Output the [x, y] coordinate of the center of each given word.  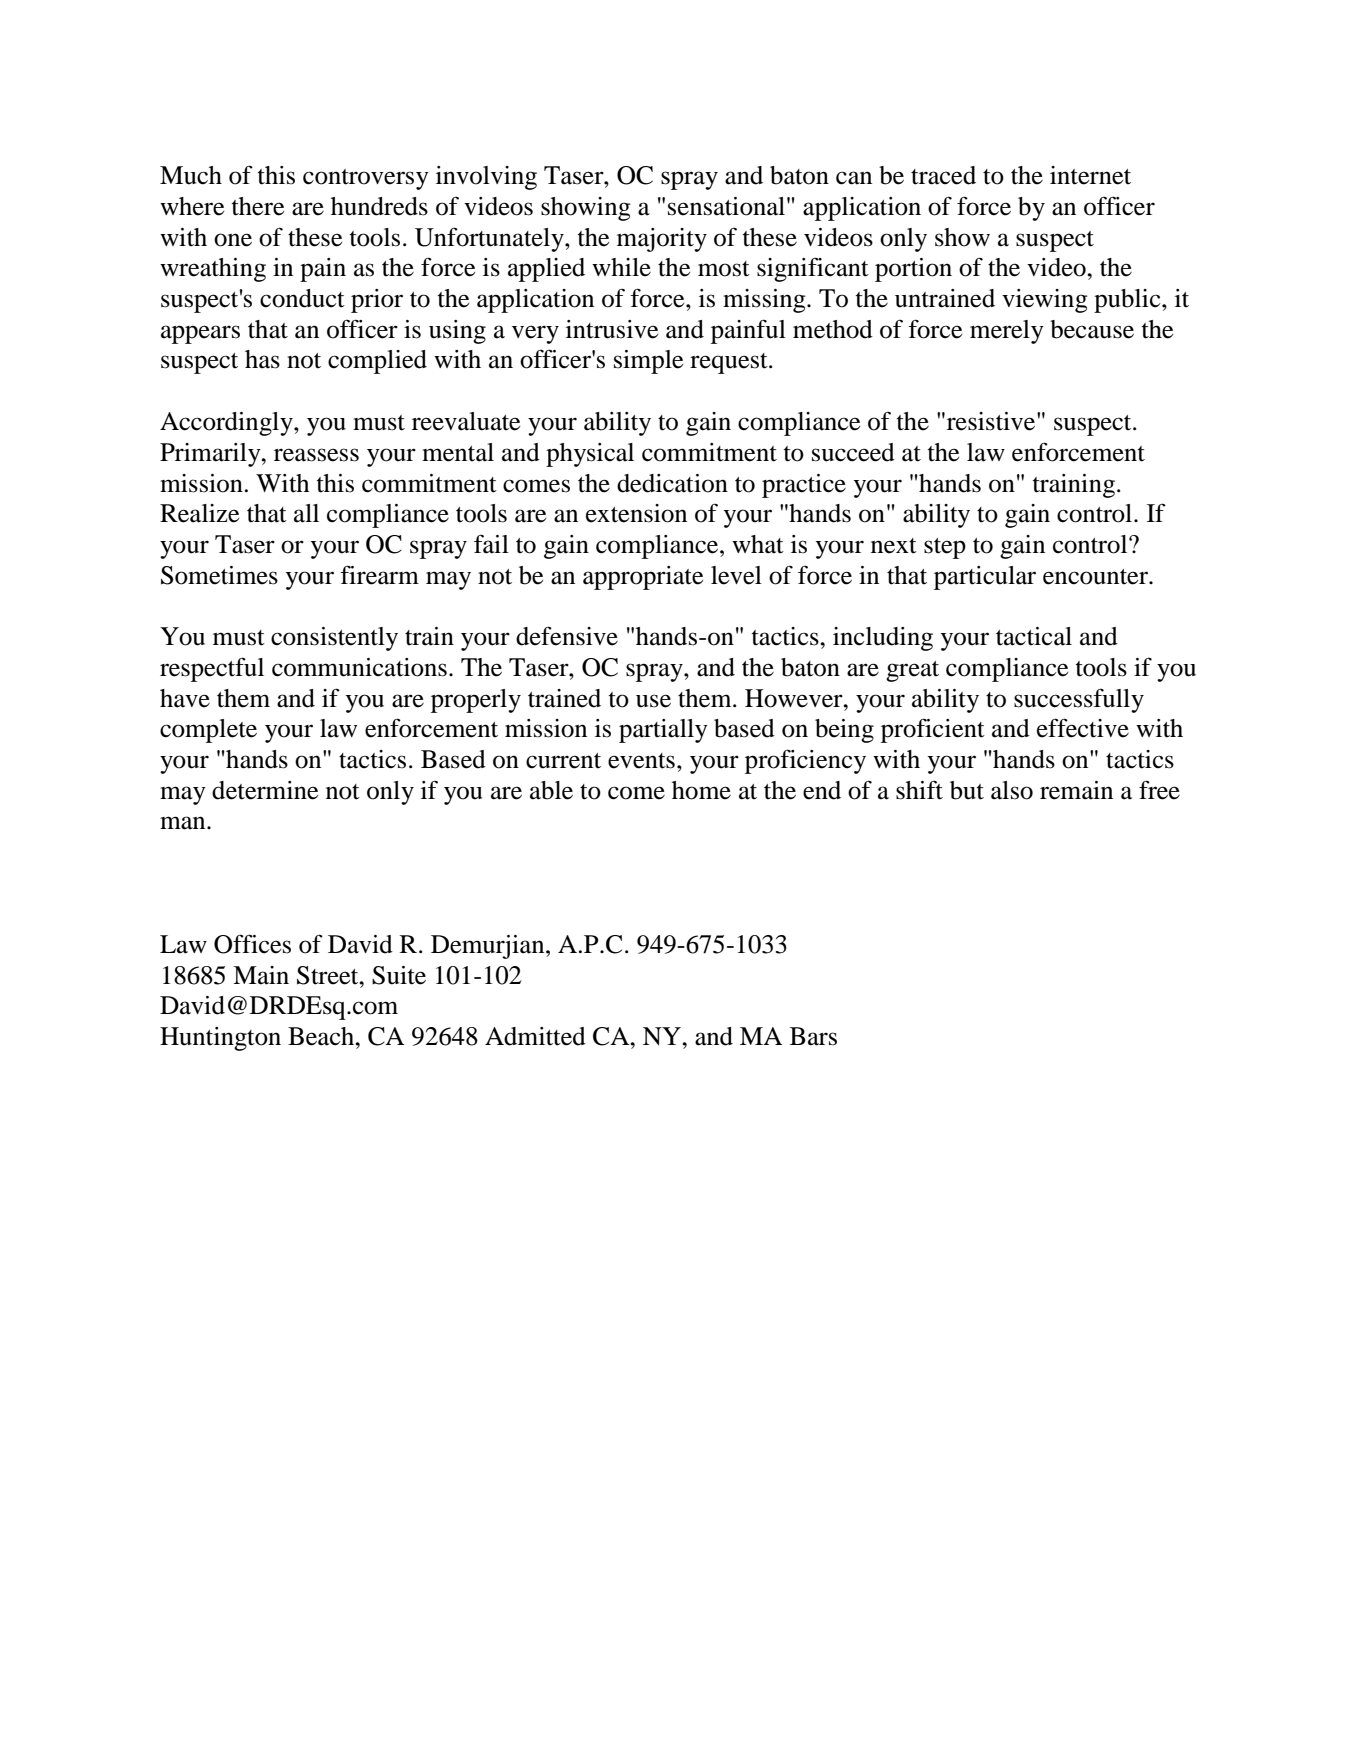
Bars [813, 1036]
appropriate [643, 578]
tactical [1034, 636]
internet [1090, 175]
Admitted [535, 1036]
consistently [334, 639]
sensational [726, 206]
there [258, 206]
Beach [322, 1036]
